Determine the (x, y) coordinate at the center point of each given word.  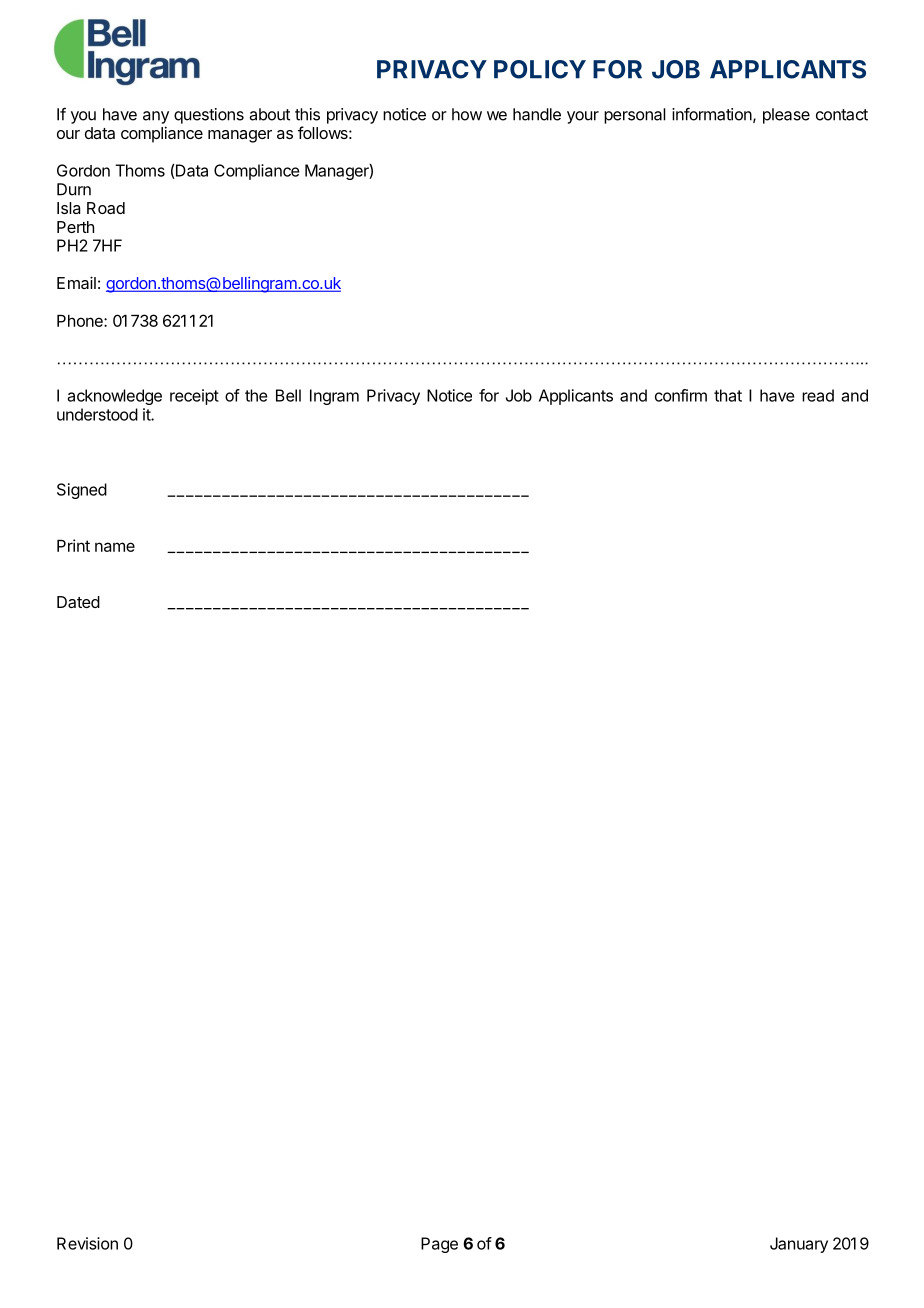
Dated (78, 602)
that (728, 395)
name (115, 547)
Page (439, 1245)
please (786, 116)
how (467, 114)
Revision (87, 1243)
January (799, 1245)
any (156, 117)
